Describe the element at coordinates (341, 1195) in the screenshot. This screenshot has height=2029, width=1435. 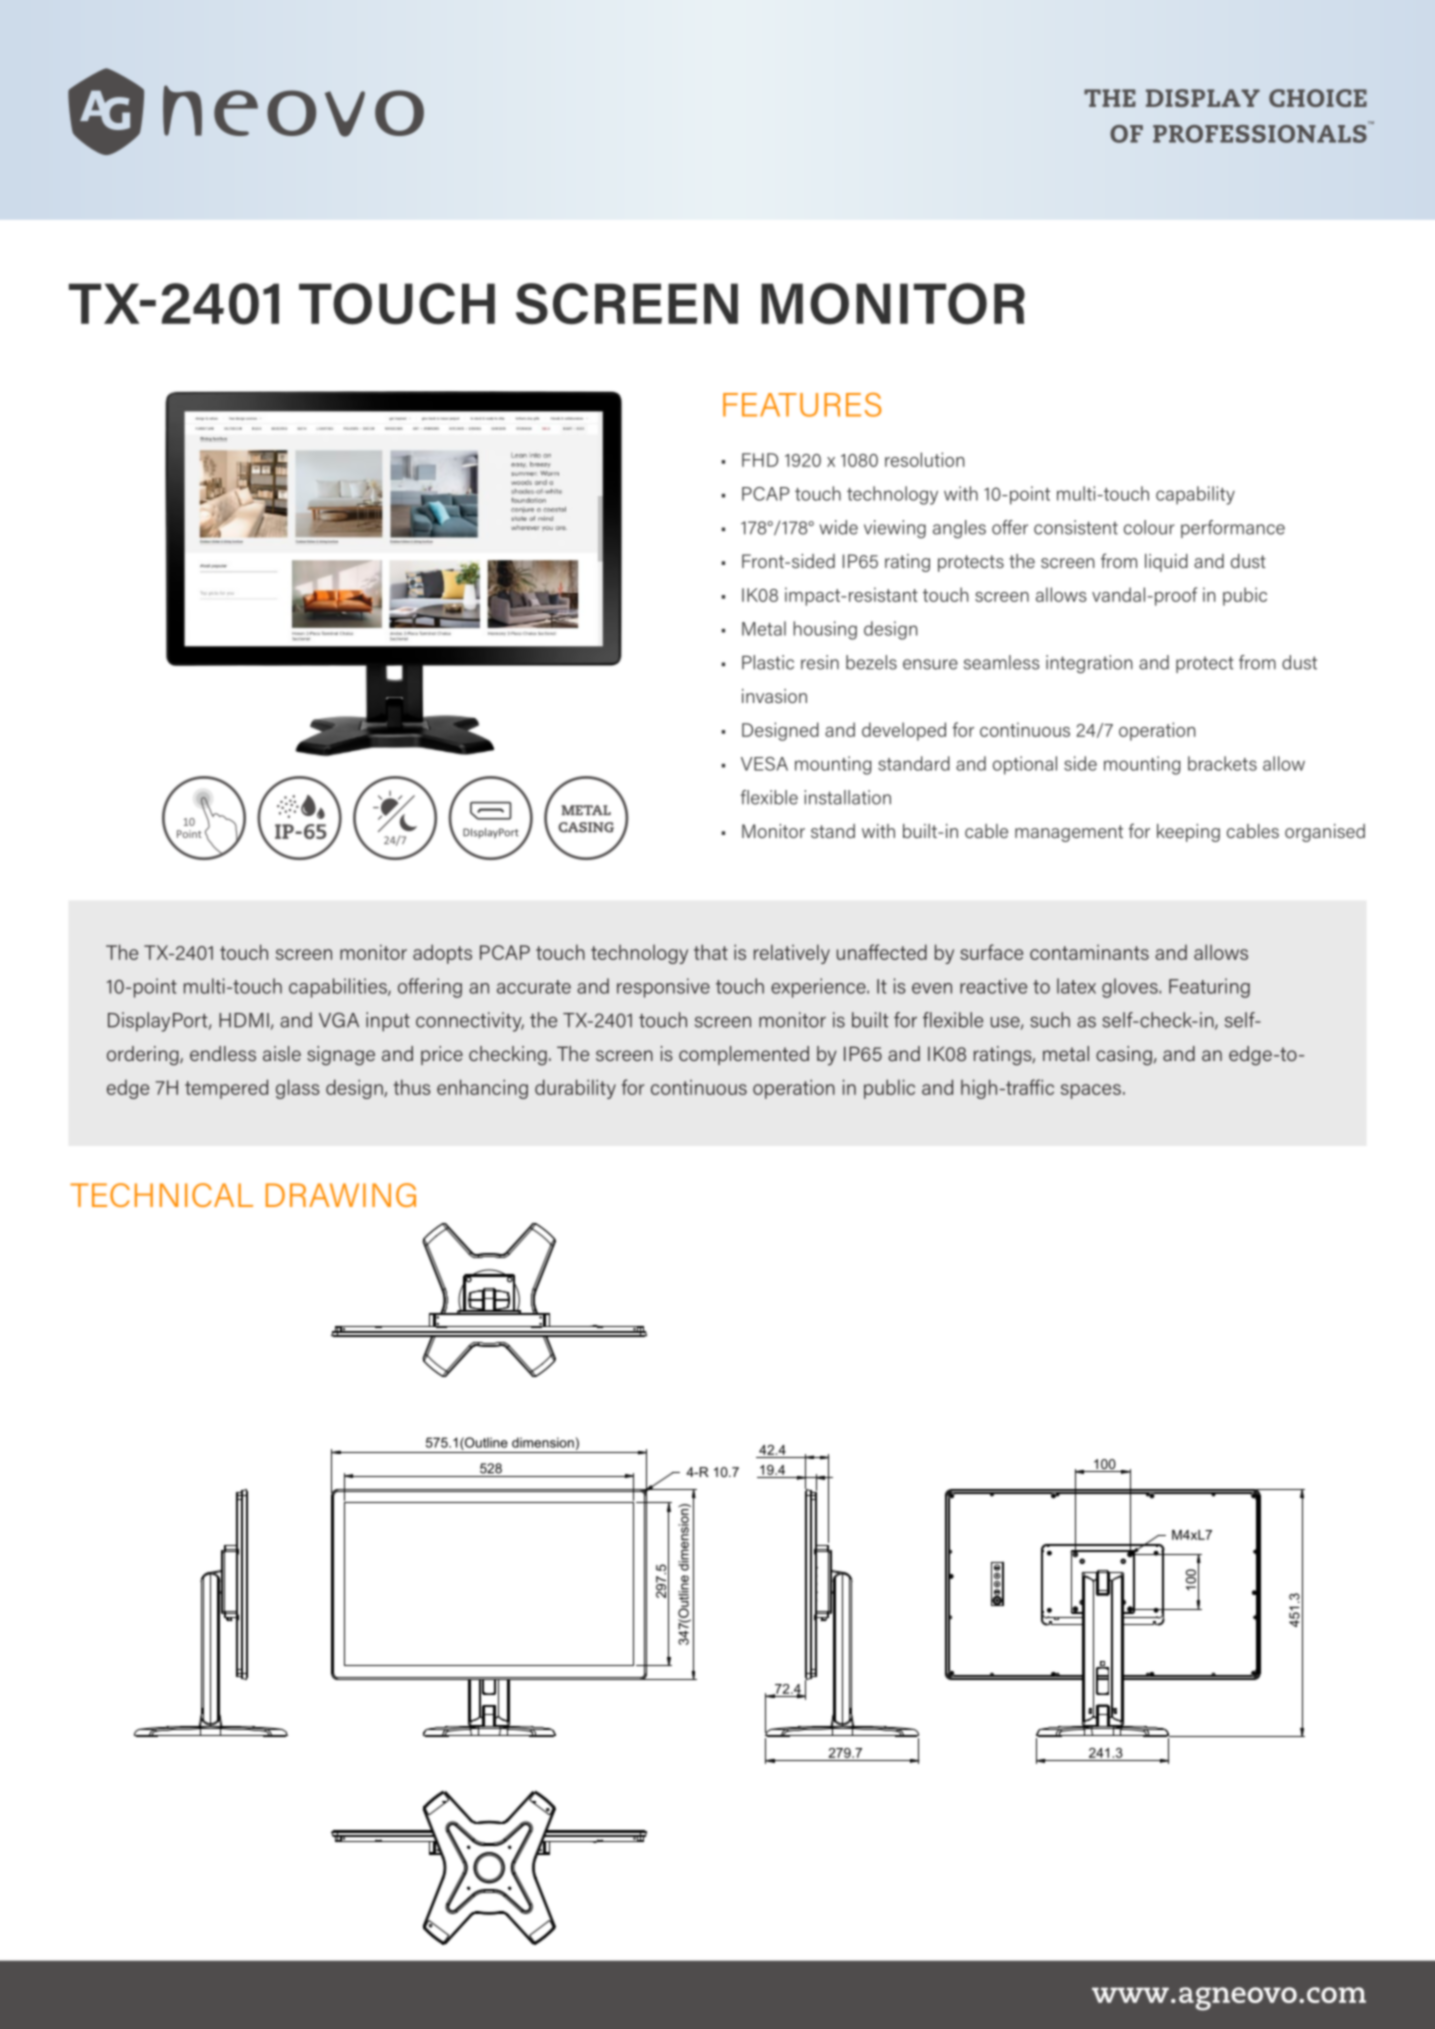
I see `DRAWING` at that location.
